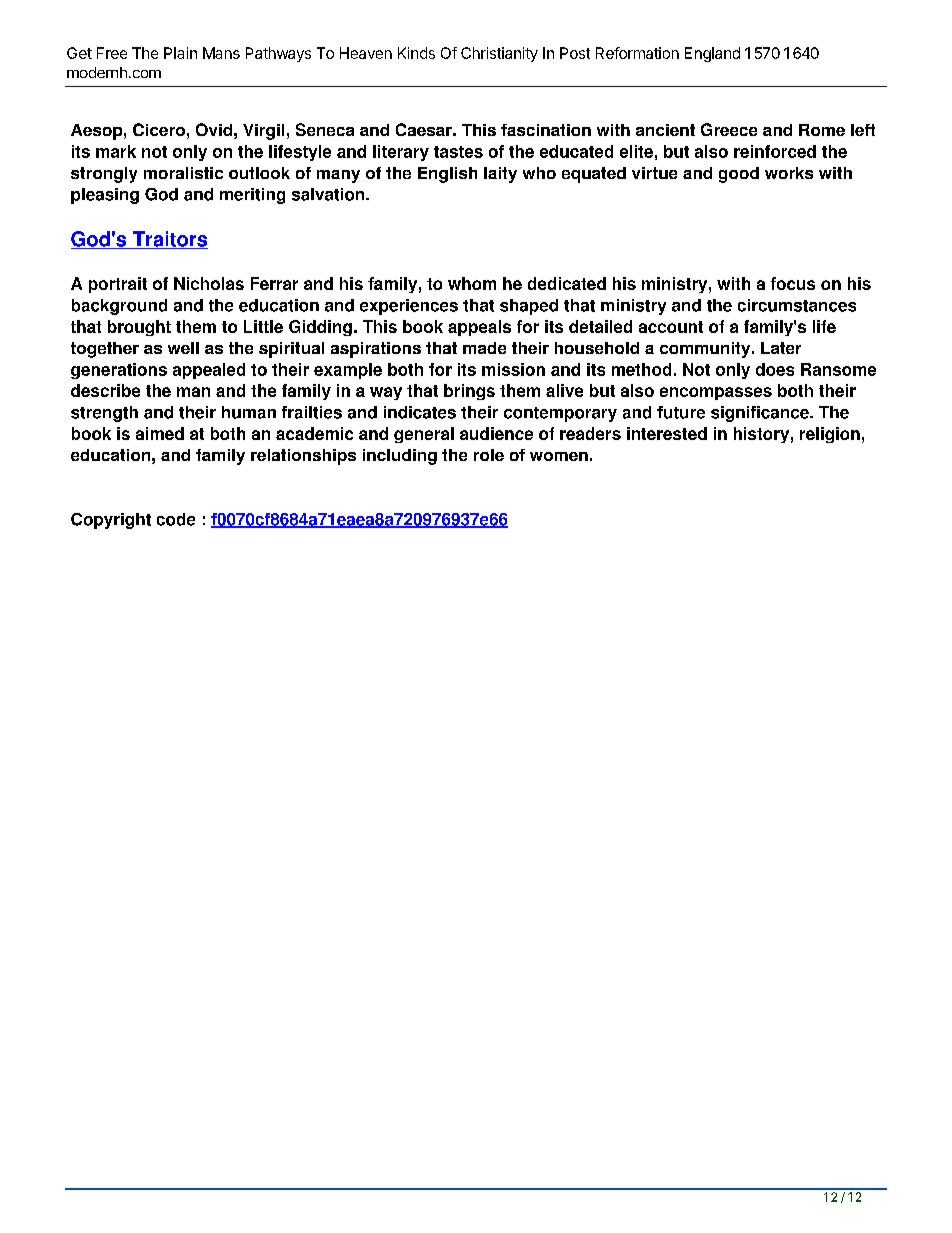 Image resolution: width=952 pixels, height=1233 pixels. What do you see at coordinates (712, 54) in the screenshot?
I see `England` at bounding box center [712, 54].
